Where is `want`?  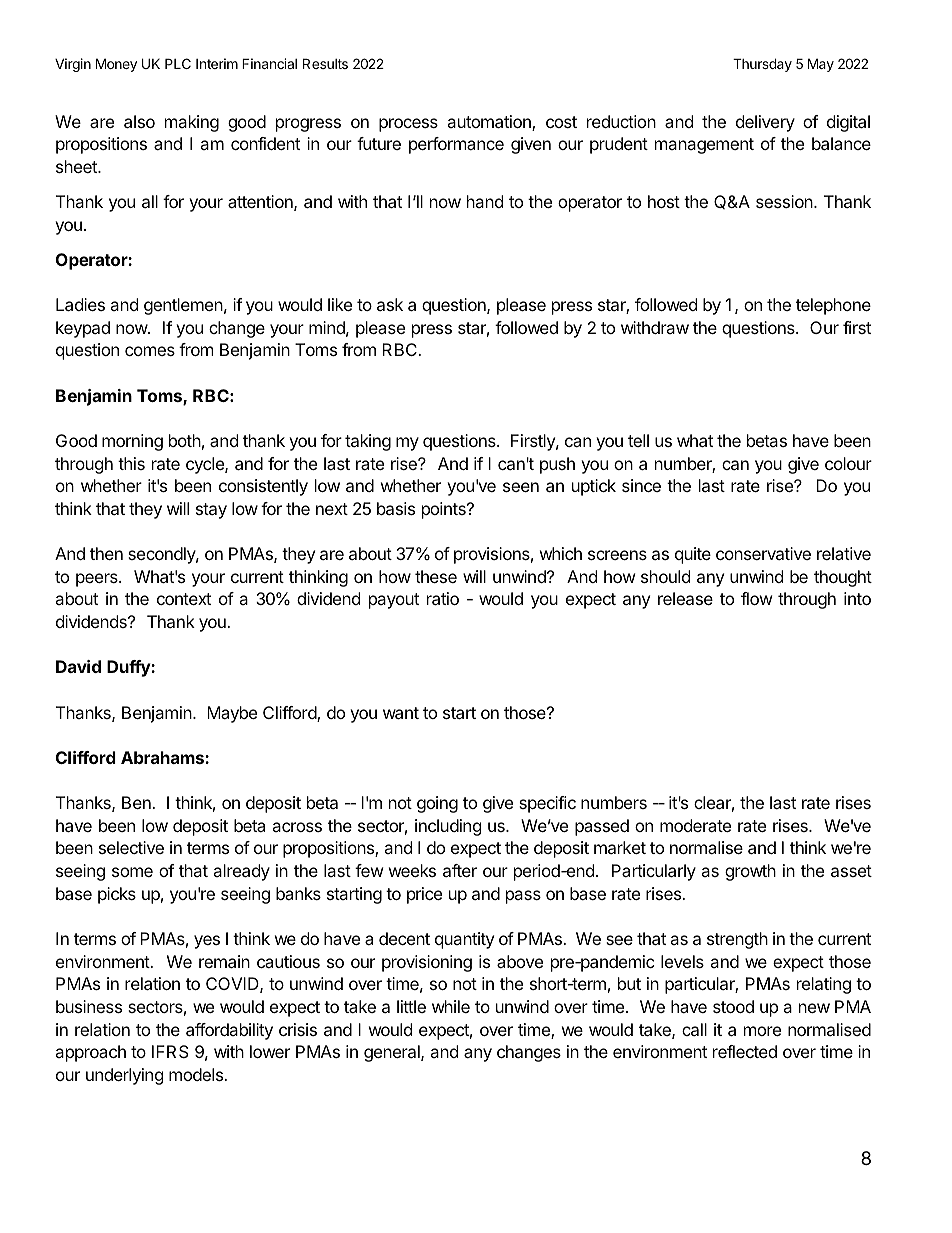 want is located at coordinates (401, 713).
